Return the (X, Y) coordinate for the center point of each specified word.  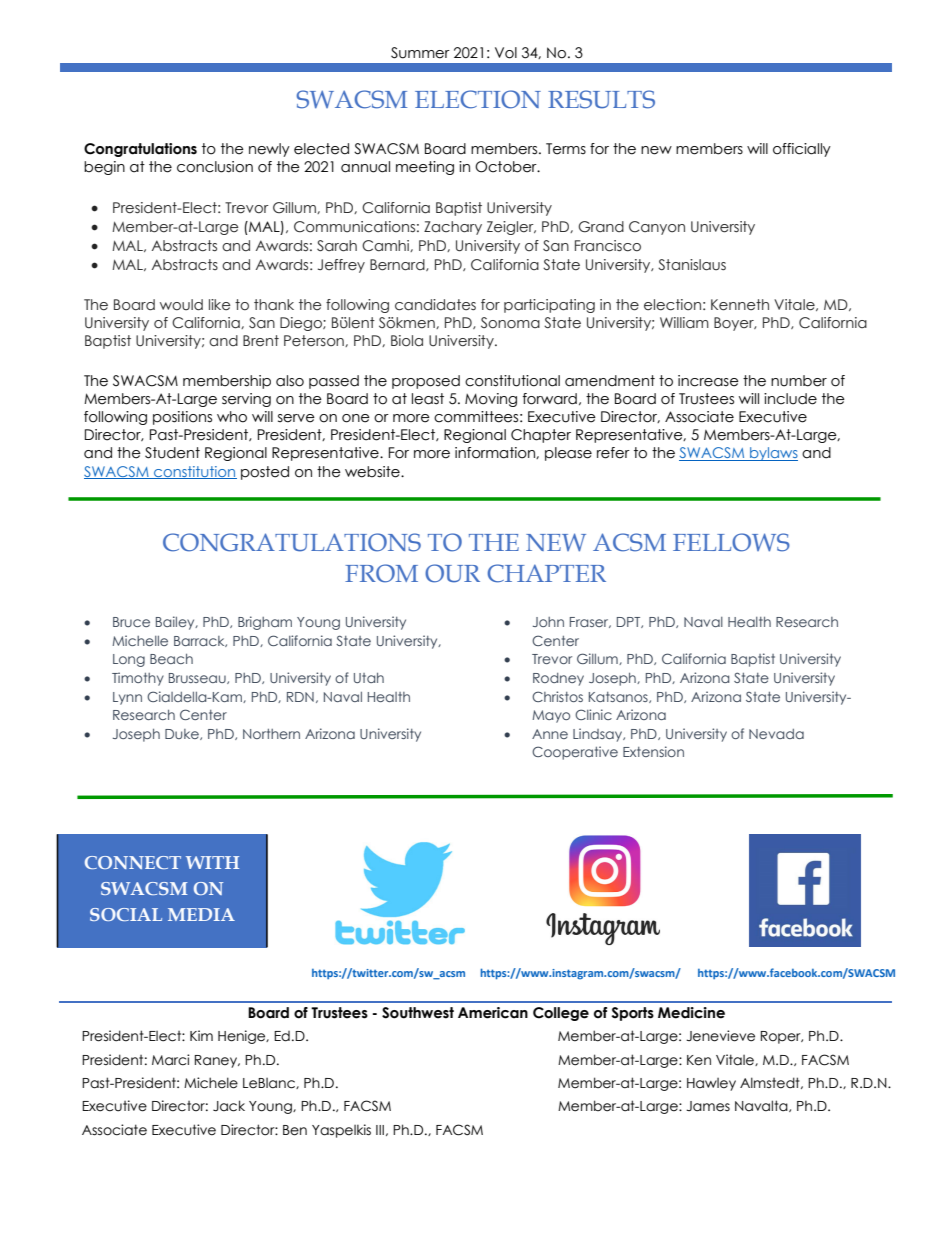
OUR (452, 573)
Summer (420, 53)
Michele (211, 1083)
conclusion (215, 167)
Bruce (131, 622)
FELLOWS (731, 542)
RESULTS (601, 99)
